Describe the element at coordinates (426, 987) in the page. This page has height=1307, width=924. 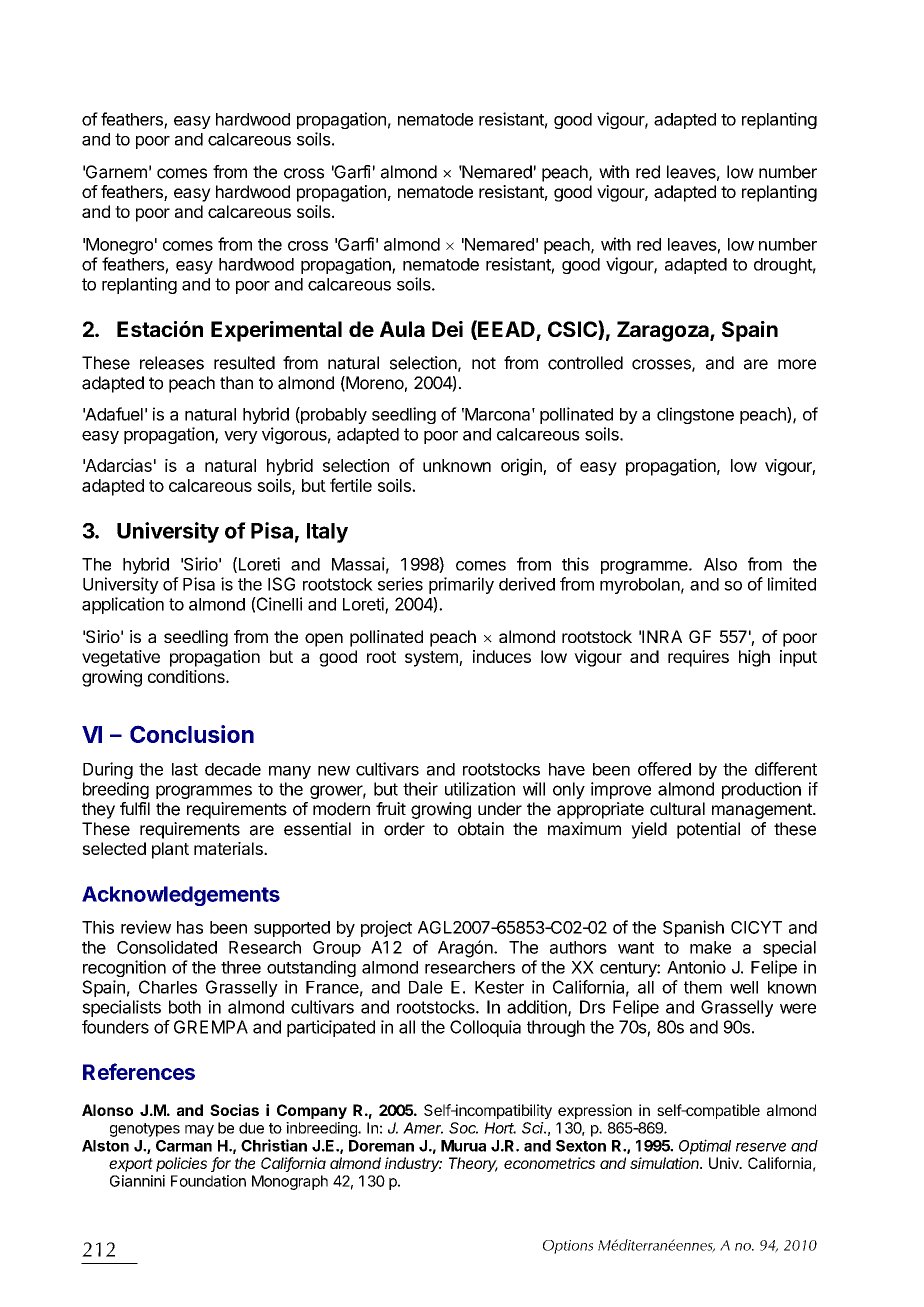
I see `Dale` at that location.
